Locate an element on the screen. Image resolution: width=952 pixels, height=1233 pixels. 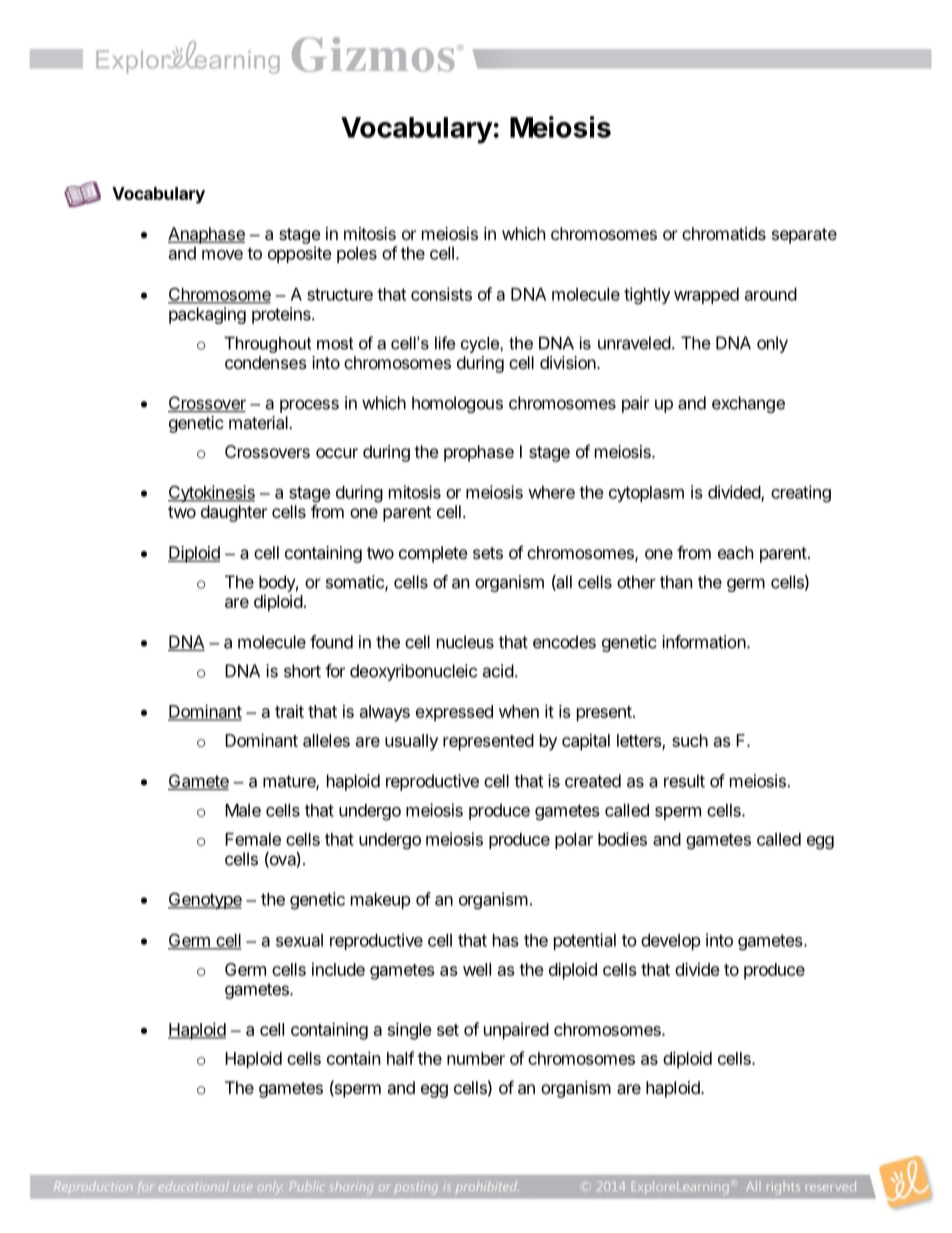
short is located at coordinates (302, 671).
